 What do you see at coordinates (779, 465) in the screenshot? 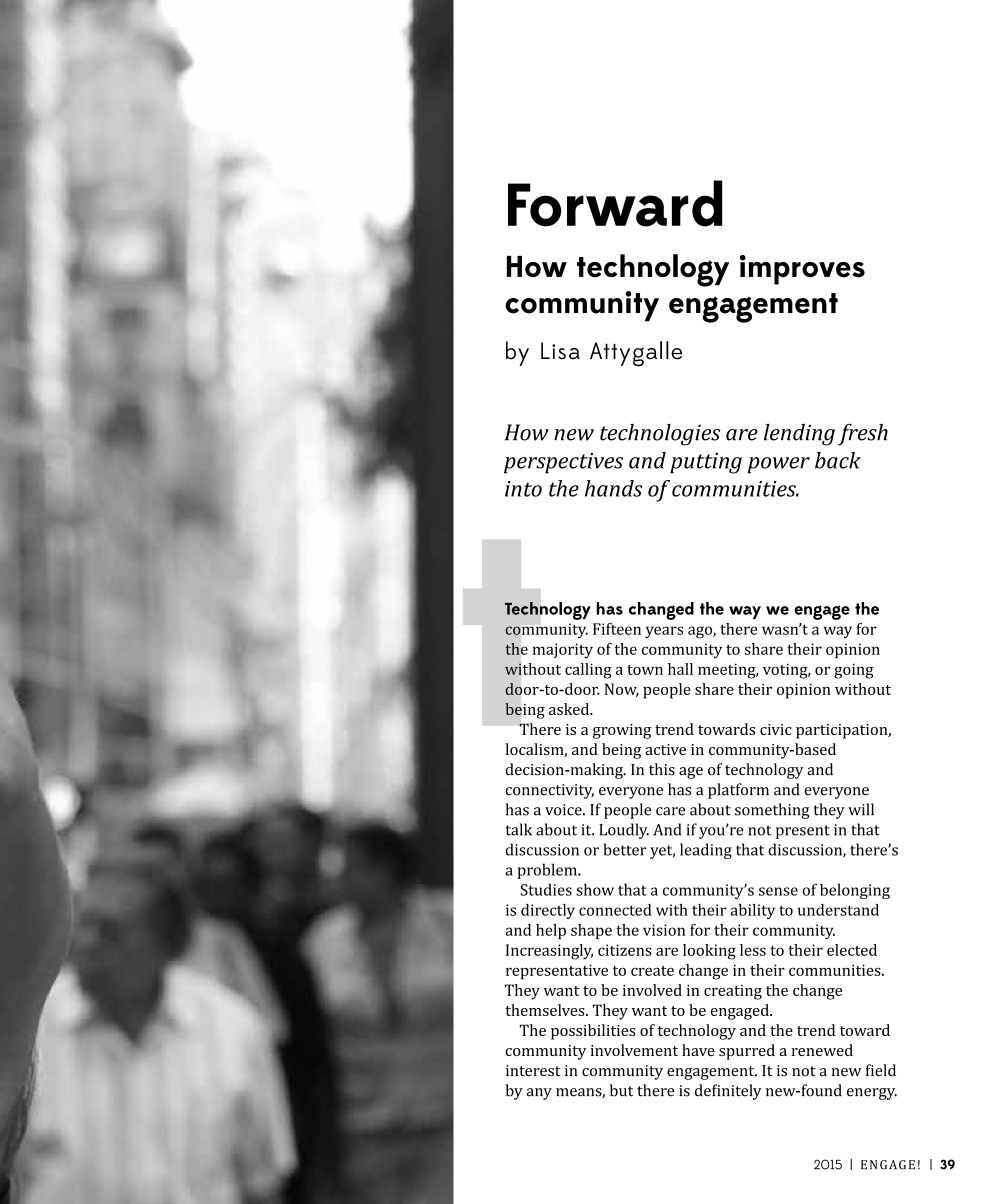
I see `power` at bounding box center [779, 465].
